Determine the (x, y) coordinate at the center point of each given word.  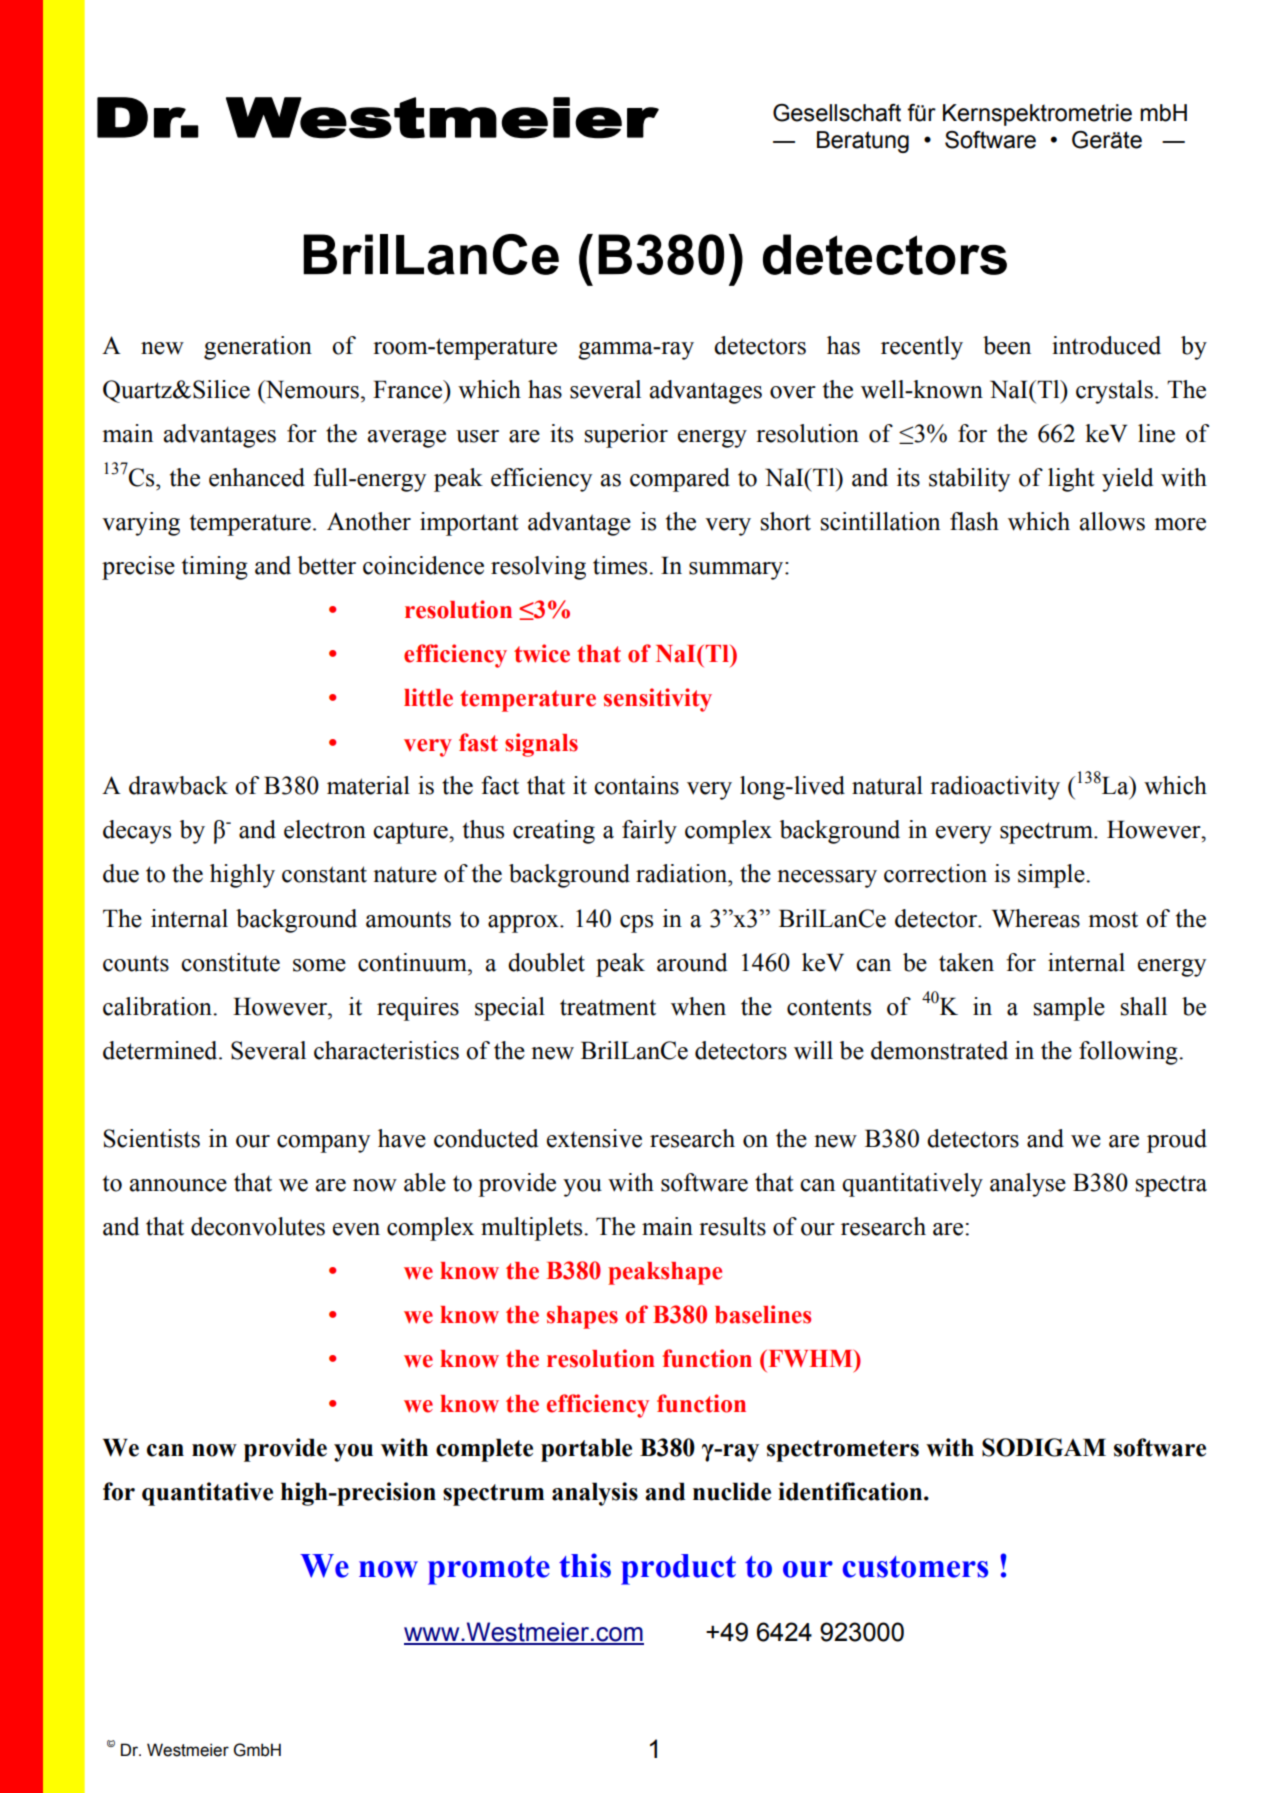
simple (1052, 876)
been (1007, 345)
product (678, 1569)
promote (489, 1570)
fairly (649, 832)
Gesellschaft (837, 113)
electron (325, 829)
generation (258, 348)
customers (915, 1567)
